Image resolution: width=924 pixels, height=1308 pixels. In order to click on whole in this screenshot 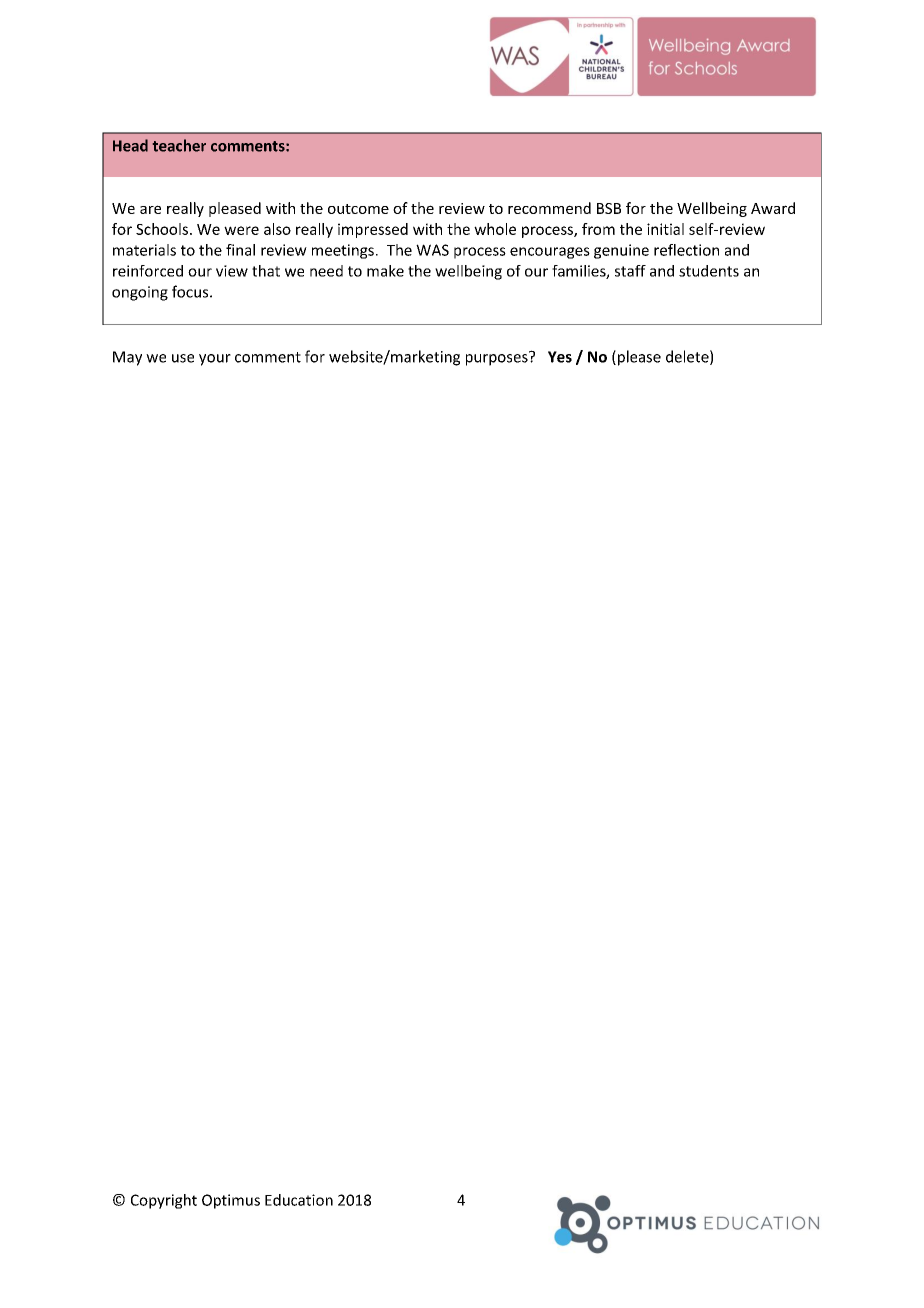, I will do `click(495, 229)`.
